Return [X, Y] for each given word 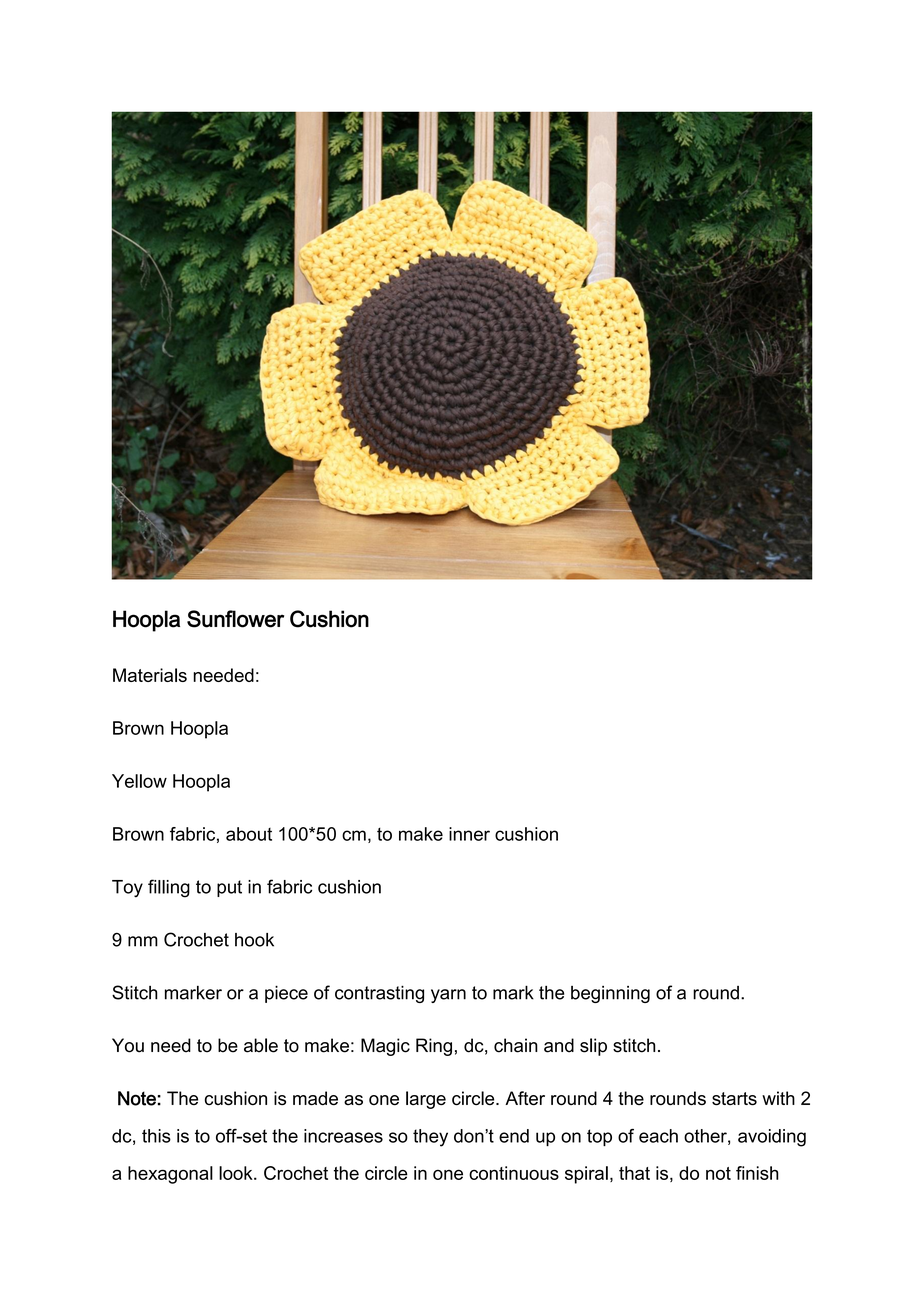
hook [254, 940]
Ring [434, 1047]
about [249, 834]
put [229, 888]
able [261, 1045]
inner [469, 834]
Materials [150, 675]
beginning [610, 994]
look [237, 1173]
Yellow [139, 781]
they [430, 1138]
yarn [448, 996]
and [559, 1045]
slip [593, 1047]
